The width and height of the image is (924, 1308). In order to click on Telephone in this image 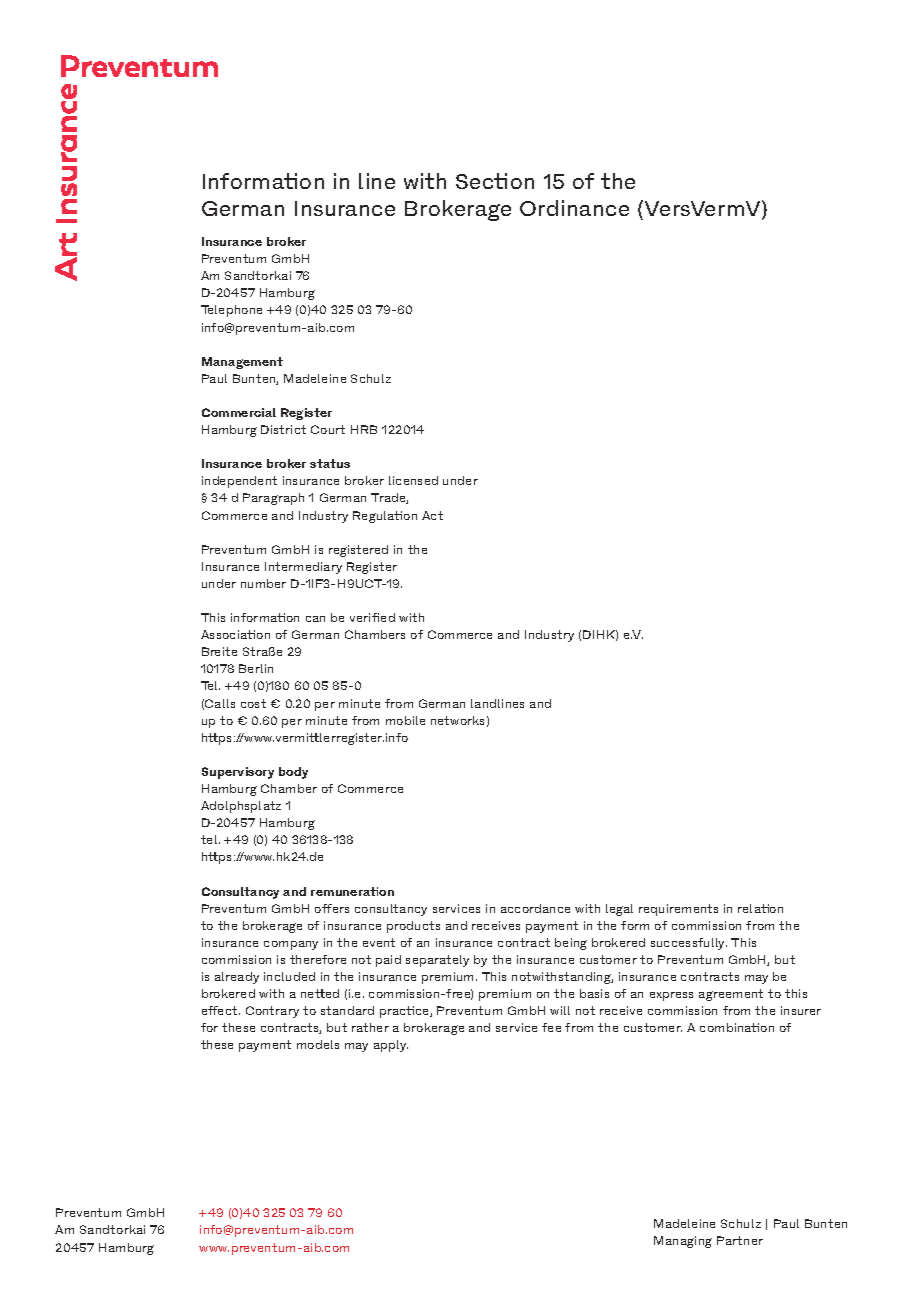, I will do `click(231, 311)`.
